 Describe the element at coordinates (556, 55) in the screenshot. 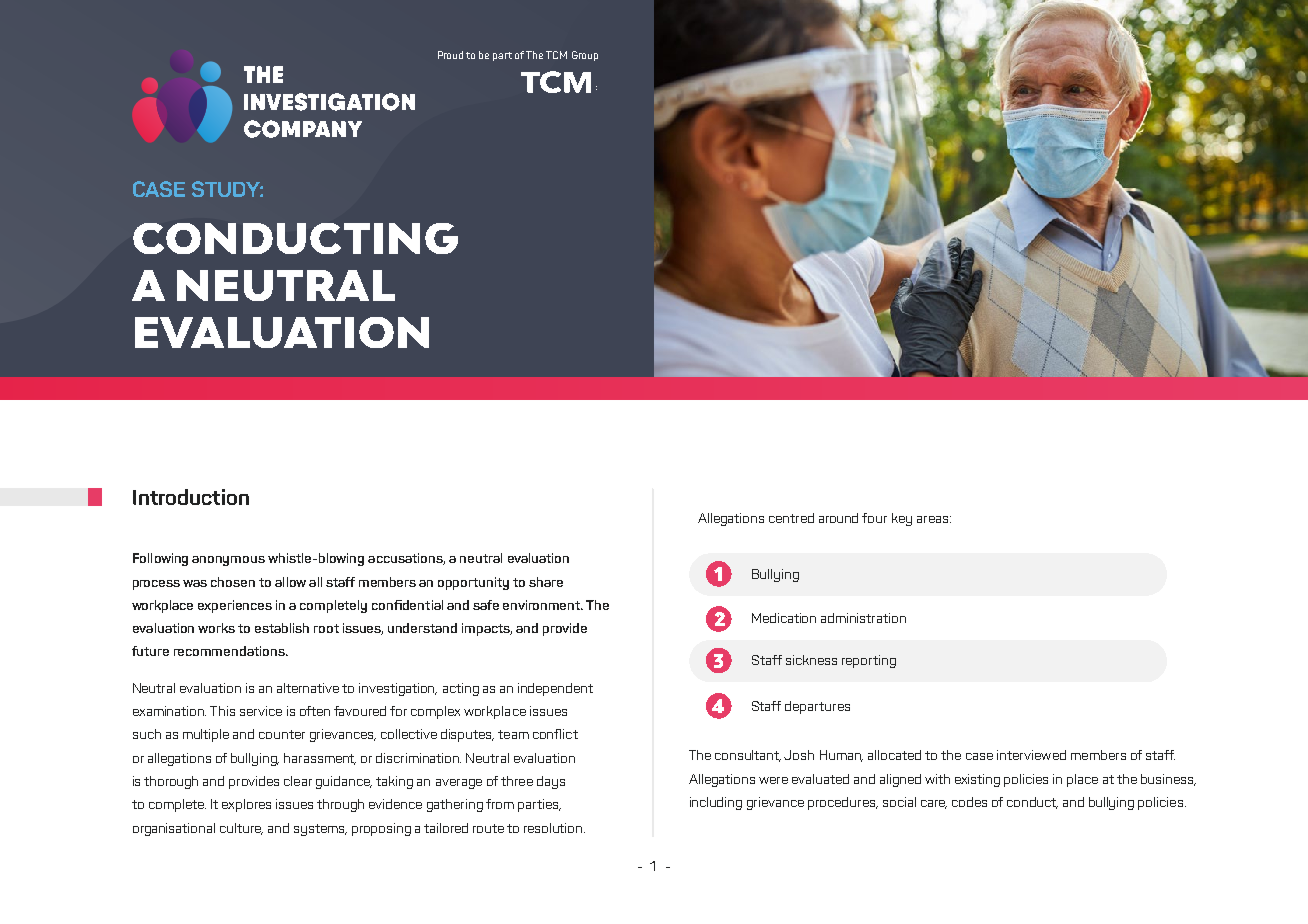

I see `TCM` at that location.
